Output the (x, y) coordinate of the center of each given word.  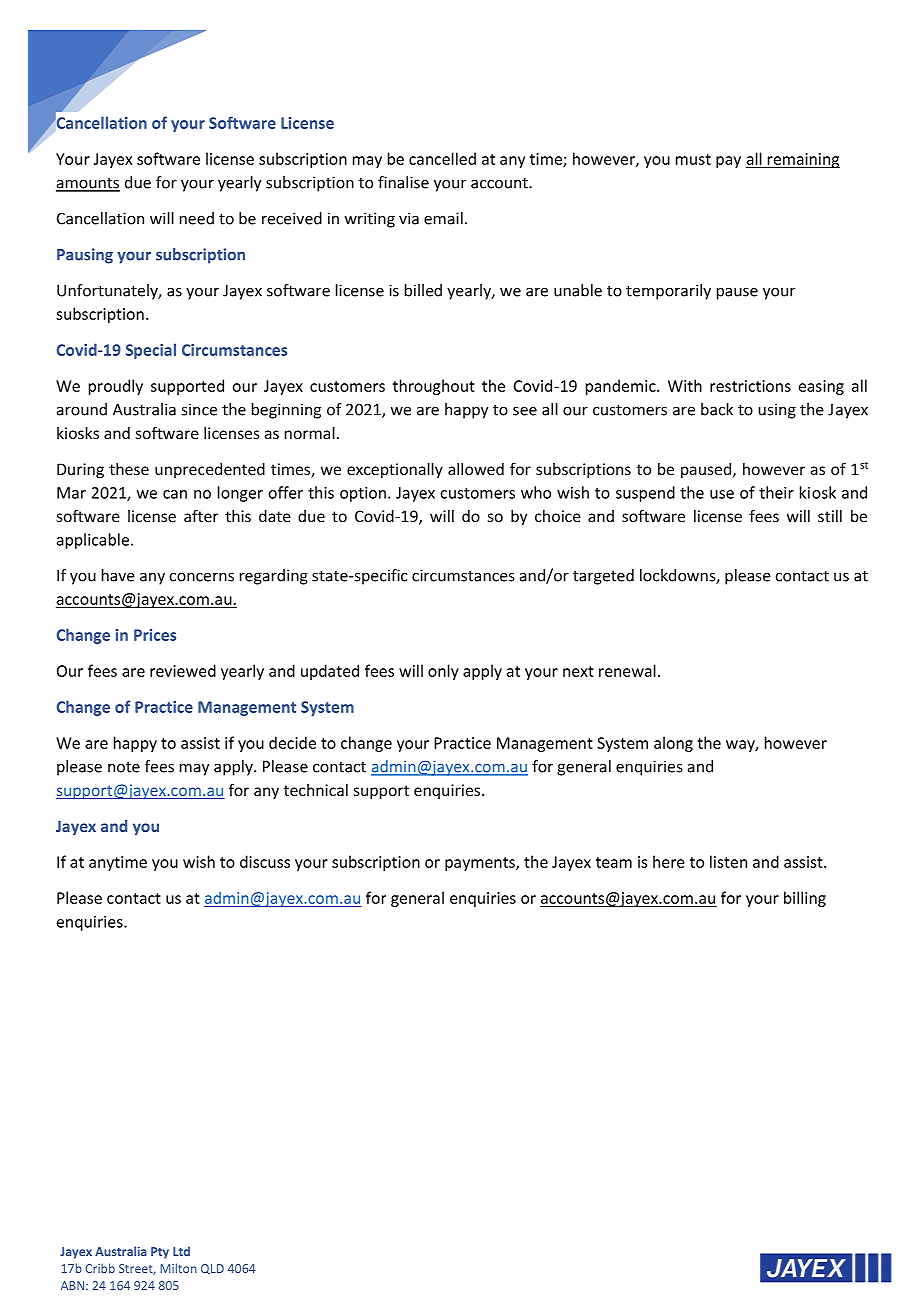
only (443, 672)
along (673, 744)
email (443, 218)
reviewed (183, 670)
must (693, 159)
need (197, 218)
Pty (160, 1253)
